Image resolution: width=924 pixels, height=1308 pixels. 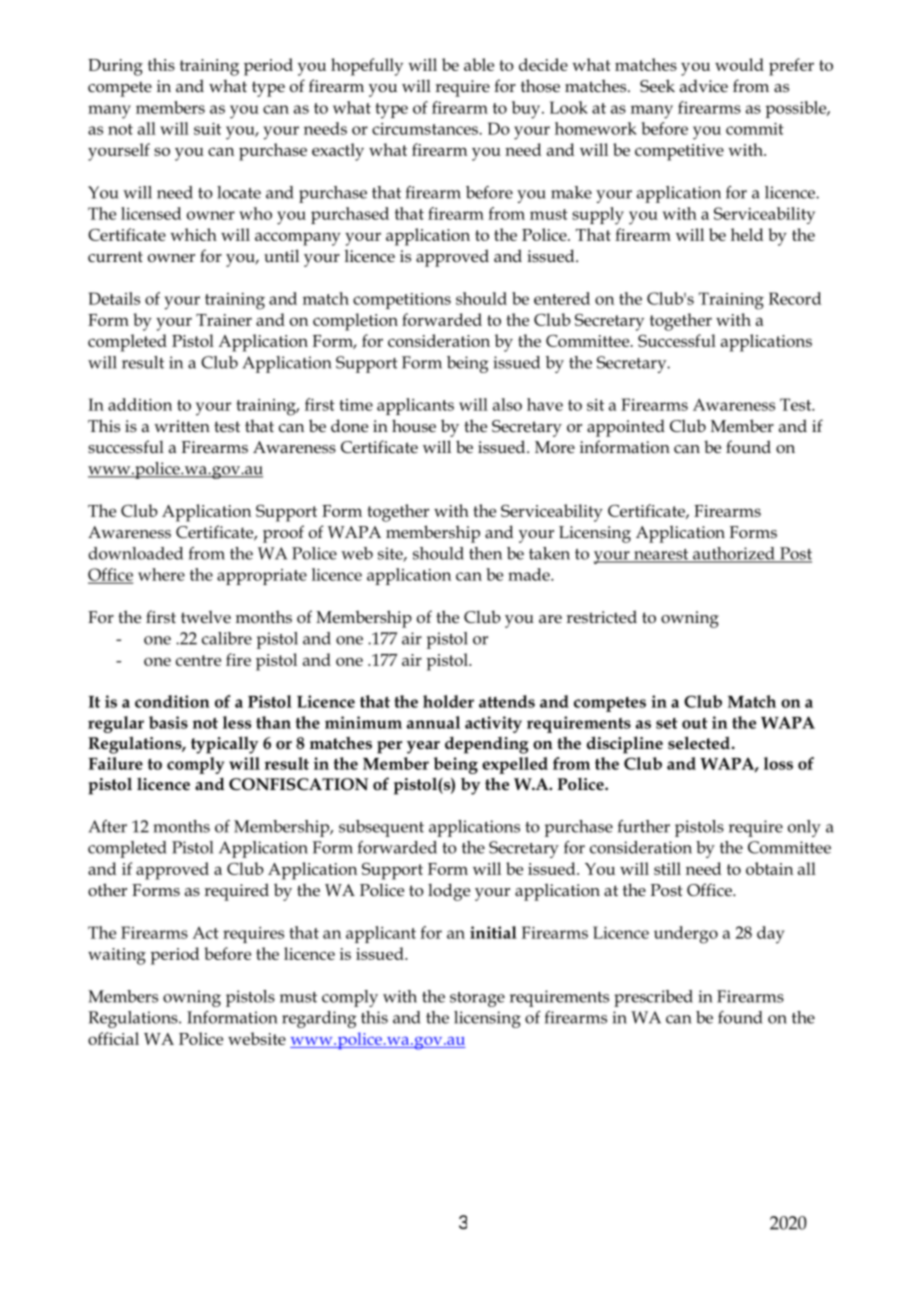 What do you see at coordinates (113, 1038) in the screenshot?
I see `official` at bounding box center [113, 1038].
